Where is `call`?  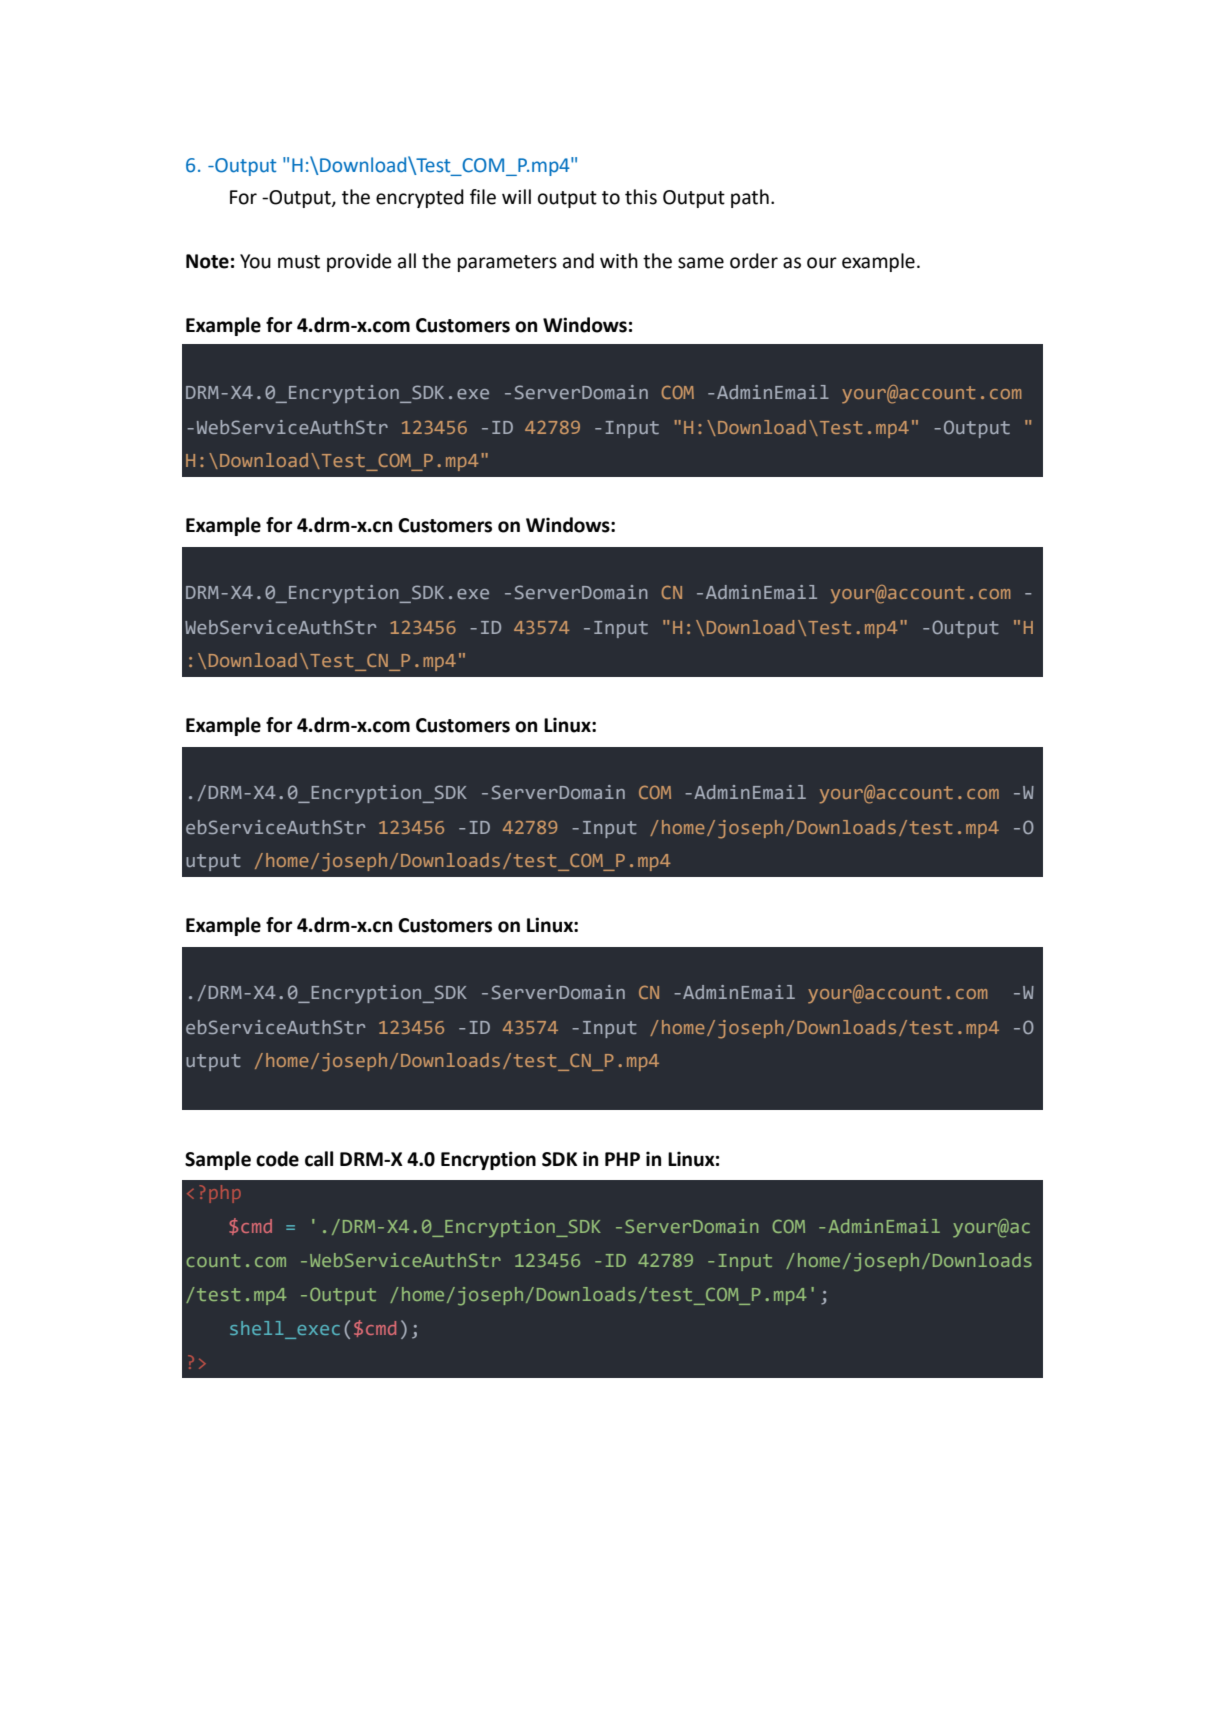 call is located at coordinates (319, 1159).
